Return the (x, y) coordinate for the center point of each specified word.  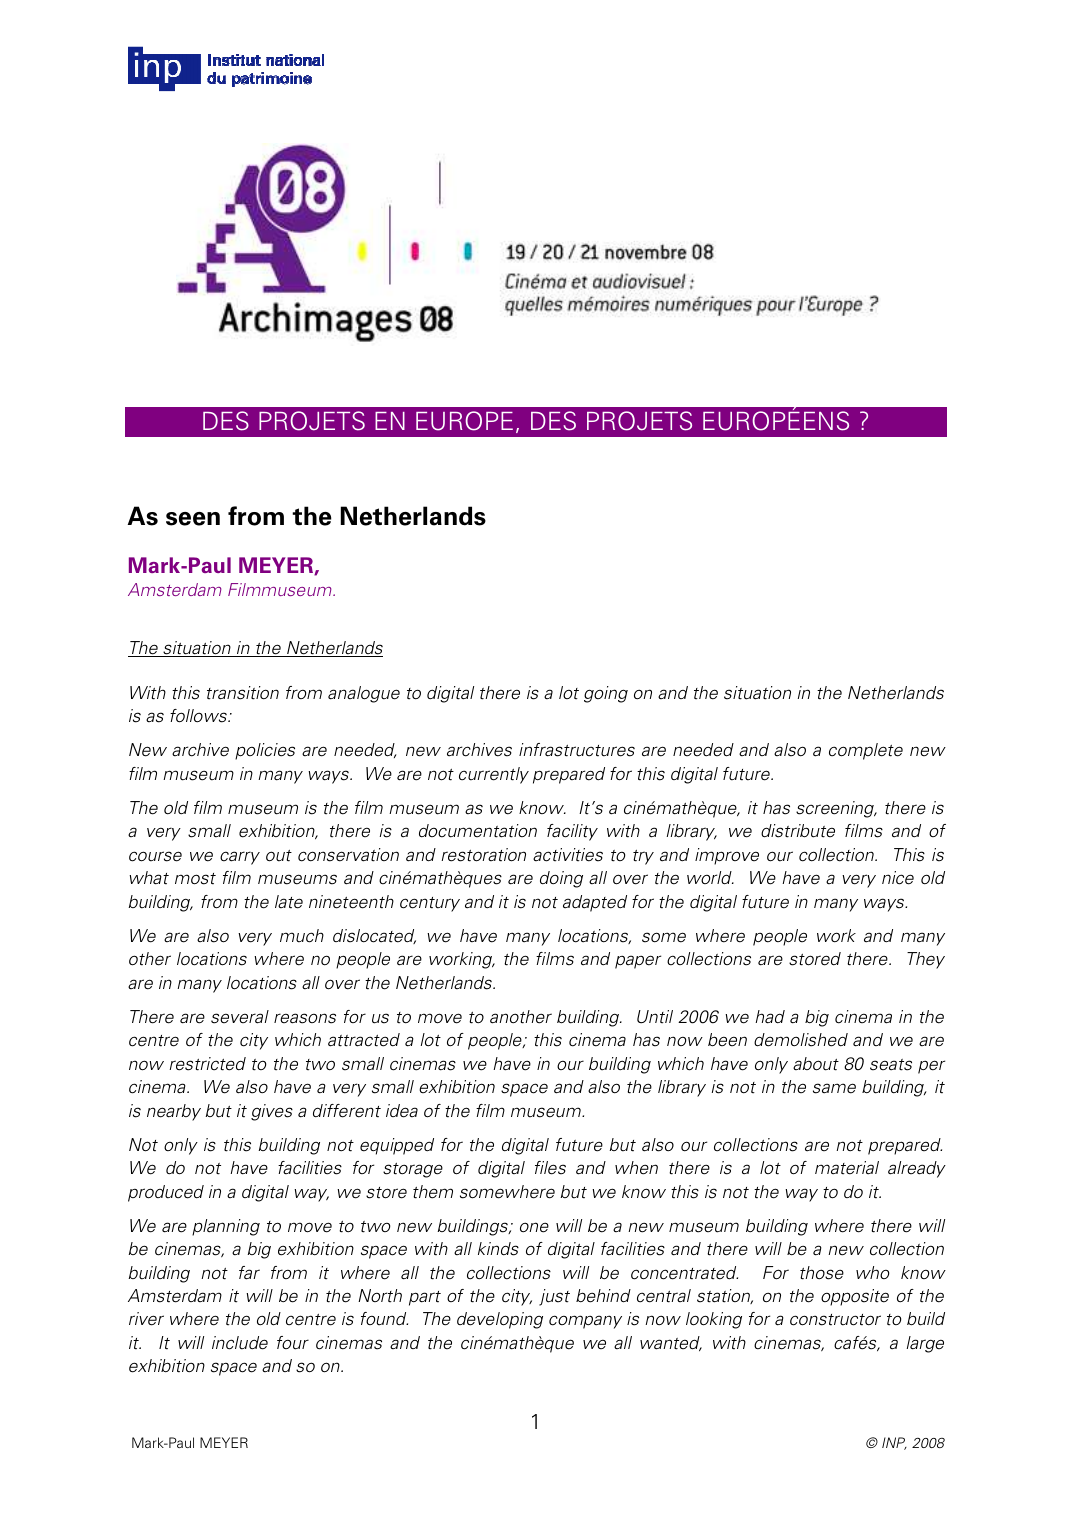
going (606, 694)
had (770, 1017)
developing (500, 1320)
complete (866, 751)
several (240, 1017)
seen (193, 519)
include (240, 1343)
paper (638, 962)
